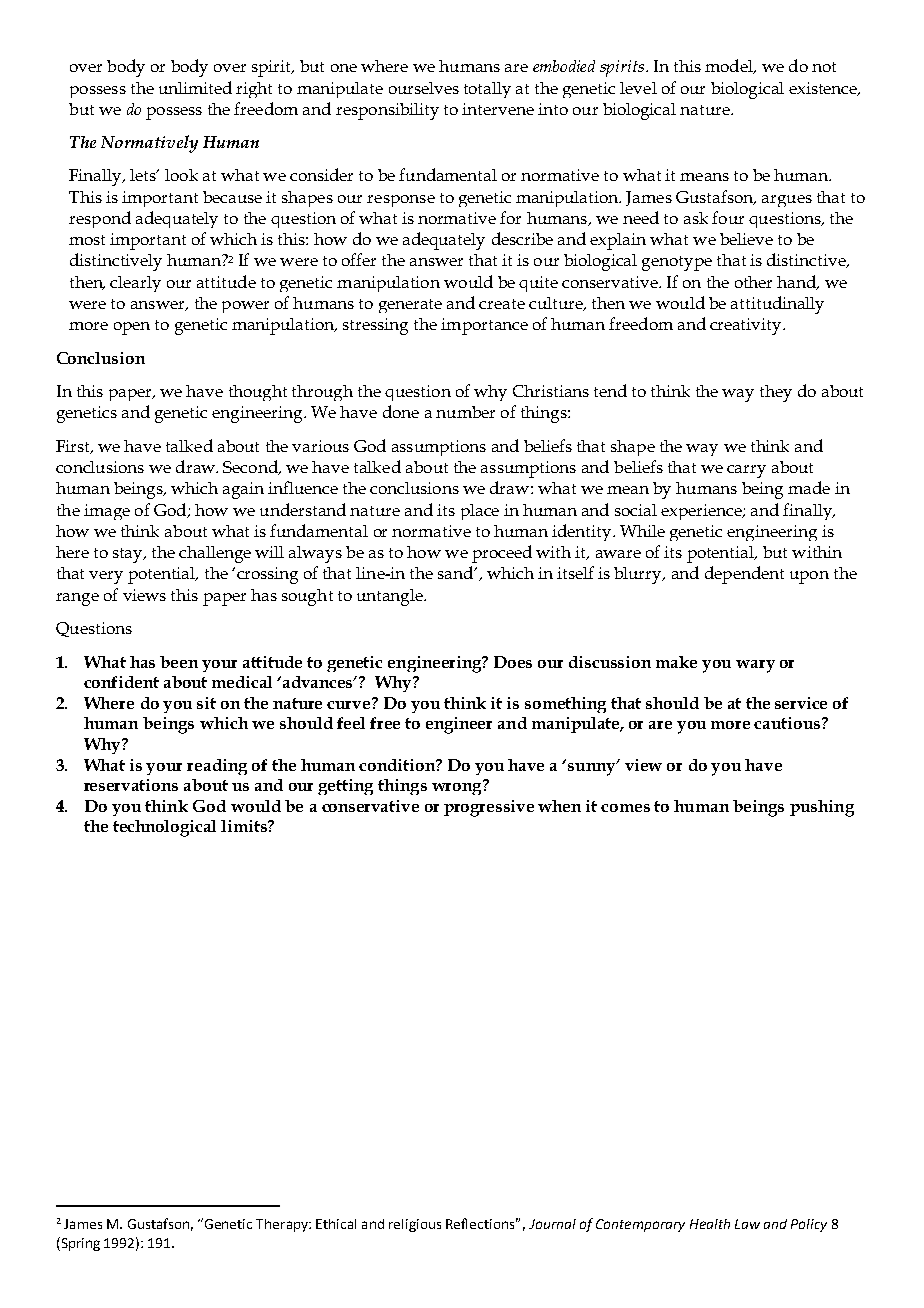  What do you see at coordinates (424, 88) in the screenshot?
I see `ourselves` at bounding box center [424, 88].
